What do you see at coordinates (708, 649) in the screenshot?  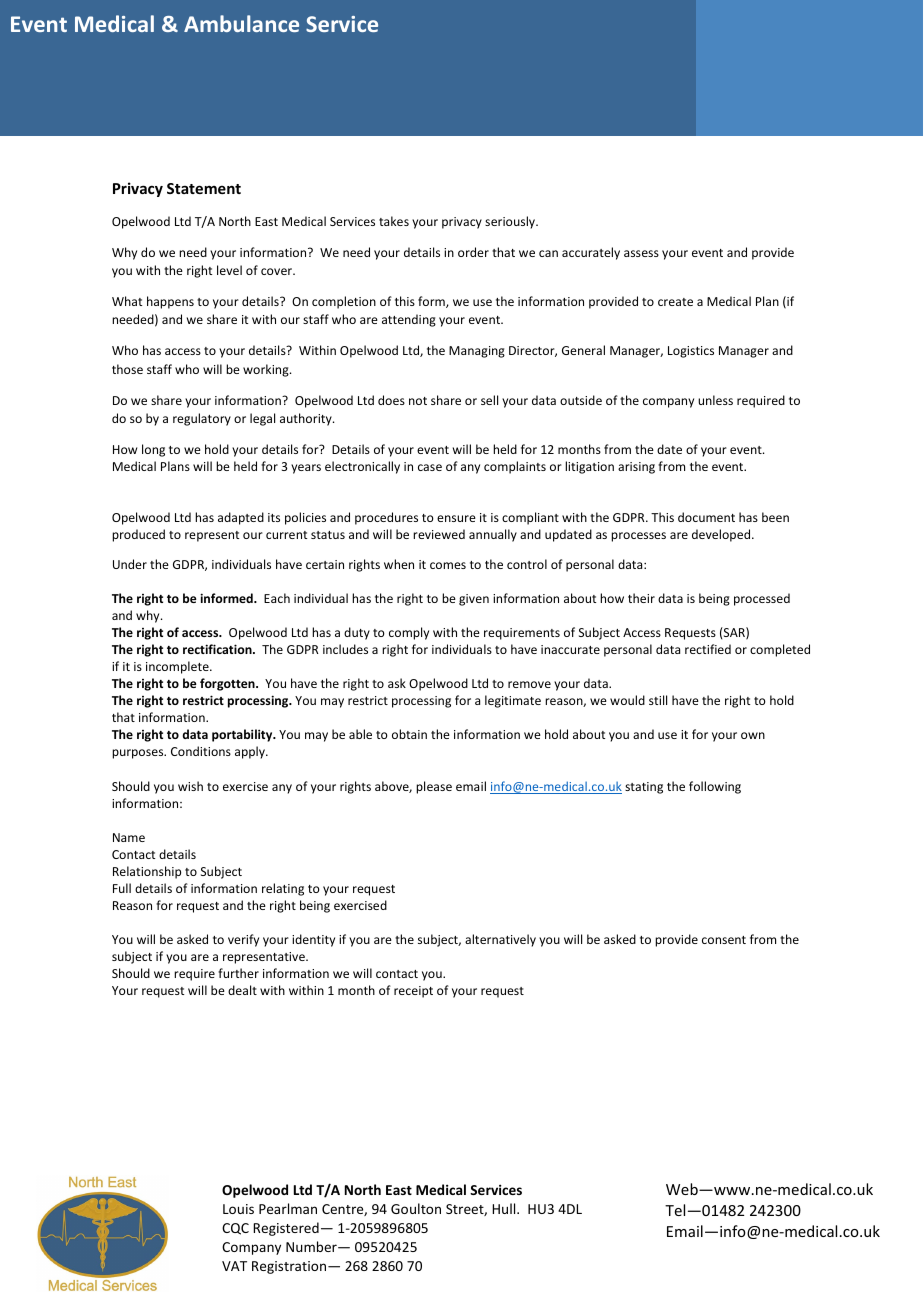 I see `rectified` at bounding box center [708, 649].
